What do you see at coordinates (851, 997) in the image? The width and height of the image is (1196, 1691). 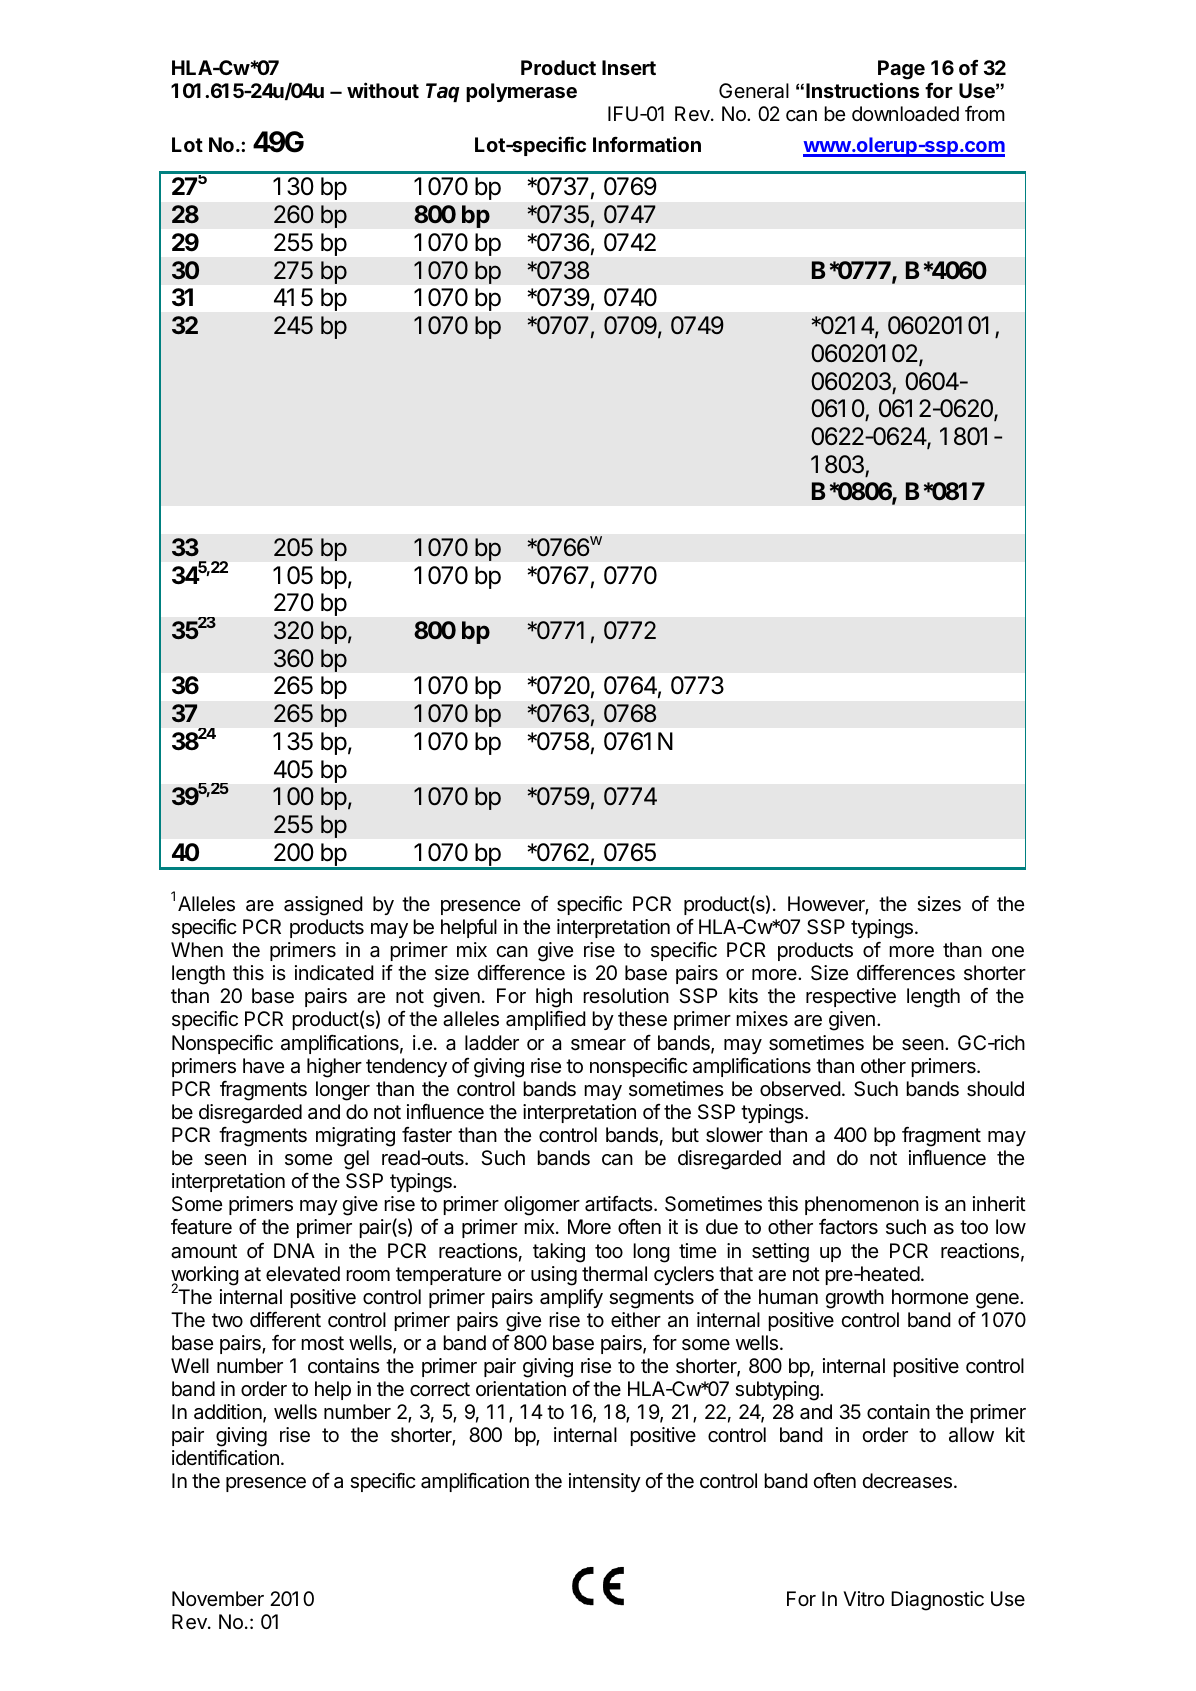 I see `respective` at bounding box center [851, 997].
